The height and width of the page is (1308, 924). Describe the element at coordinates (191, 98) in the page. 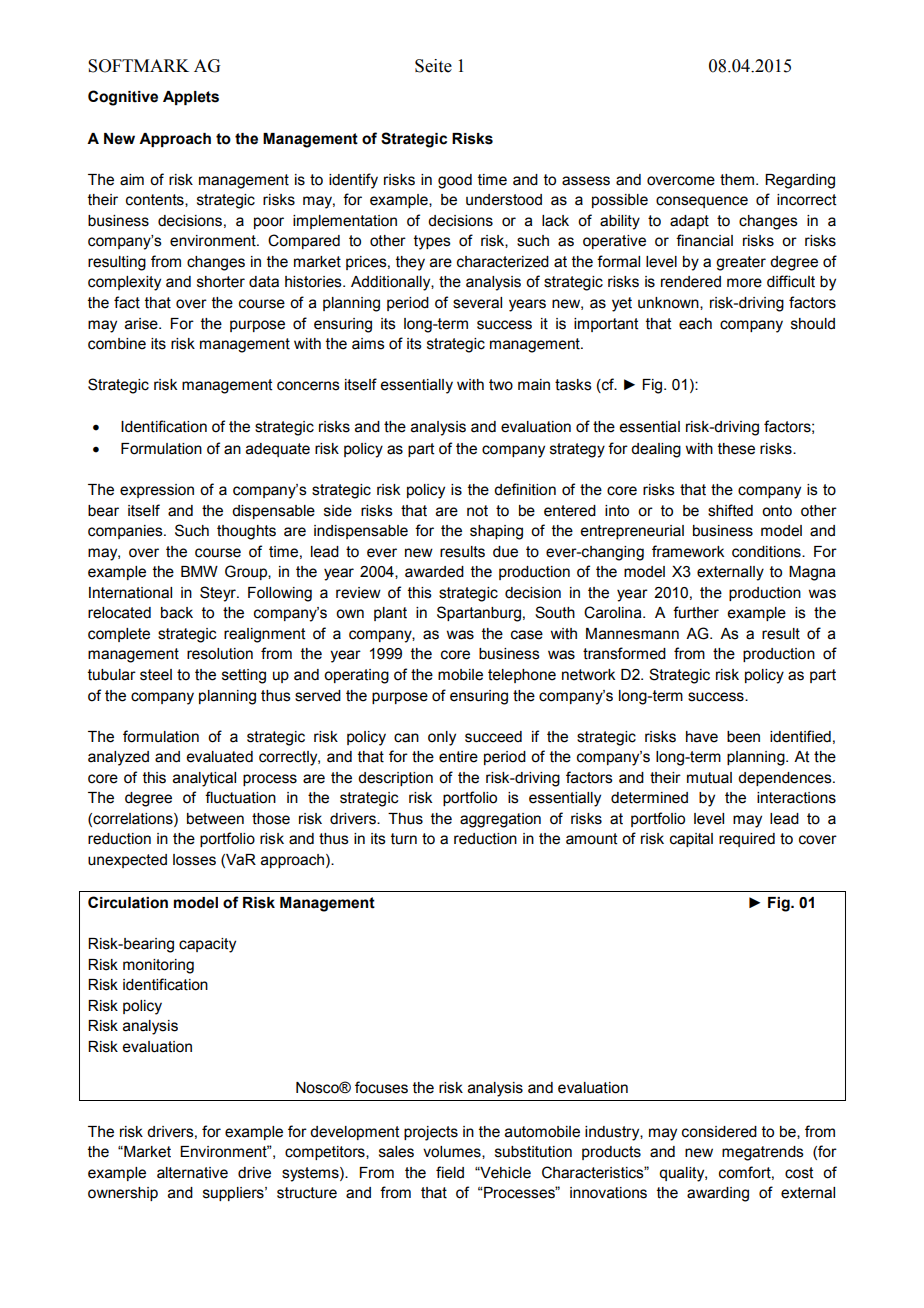

I see `Applets` at that location.
